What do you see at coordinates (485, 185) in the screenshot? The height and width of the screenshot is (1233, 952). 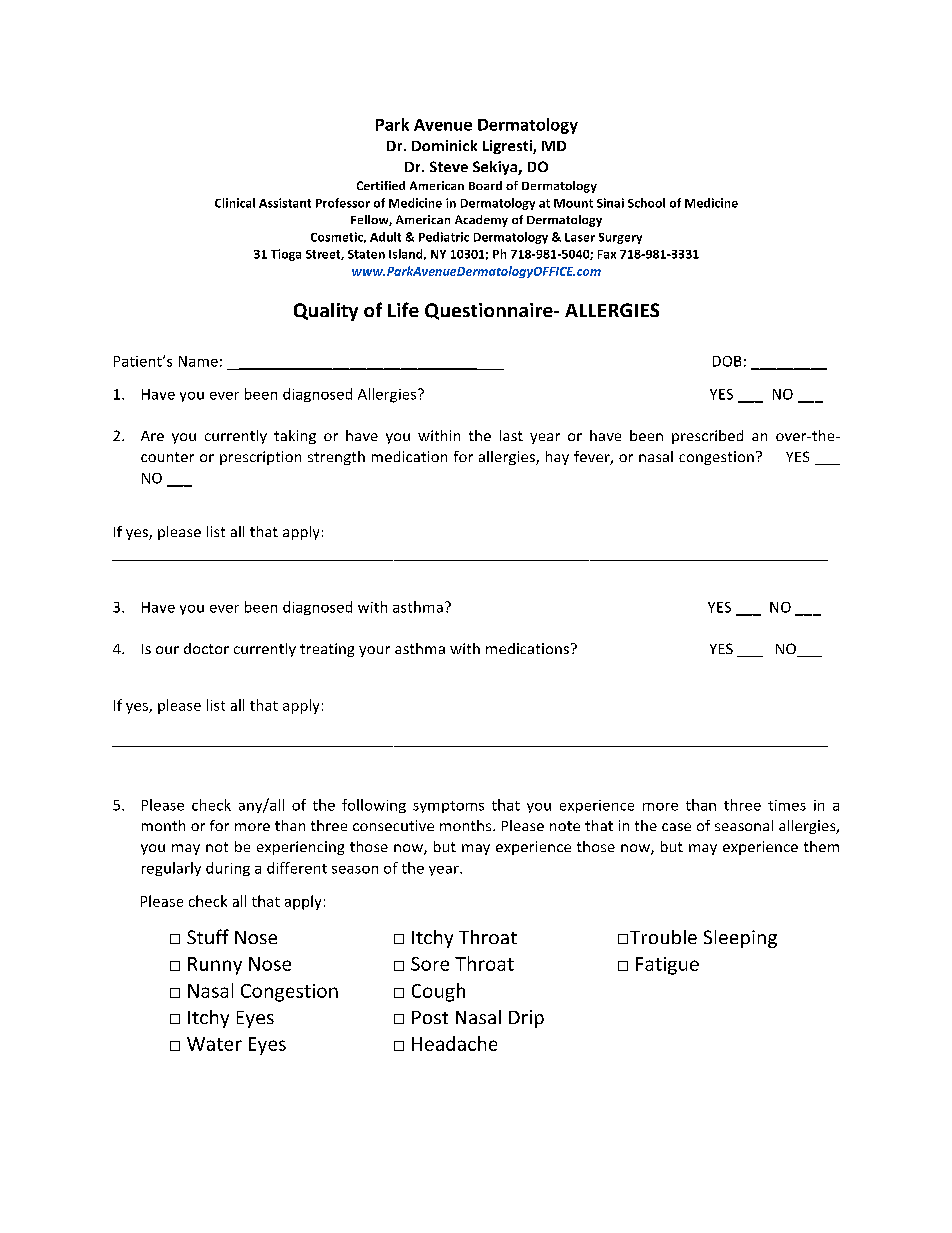 I see `Board` at bounding box center [485, 185].
